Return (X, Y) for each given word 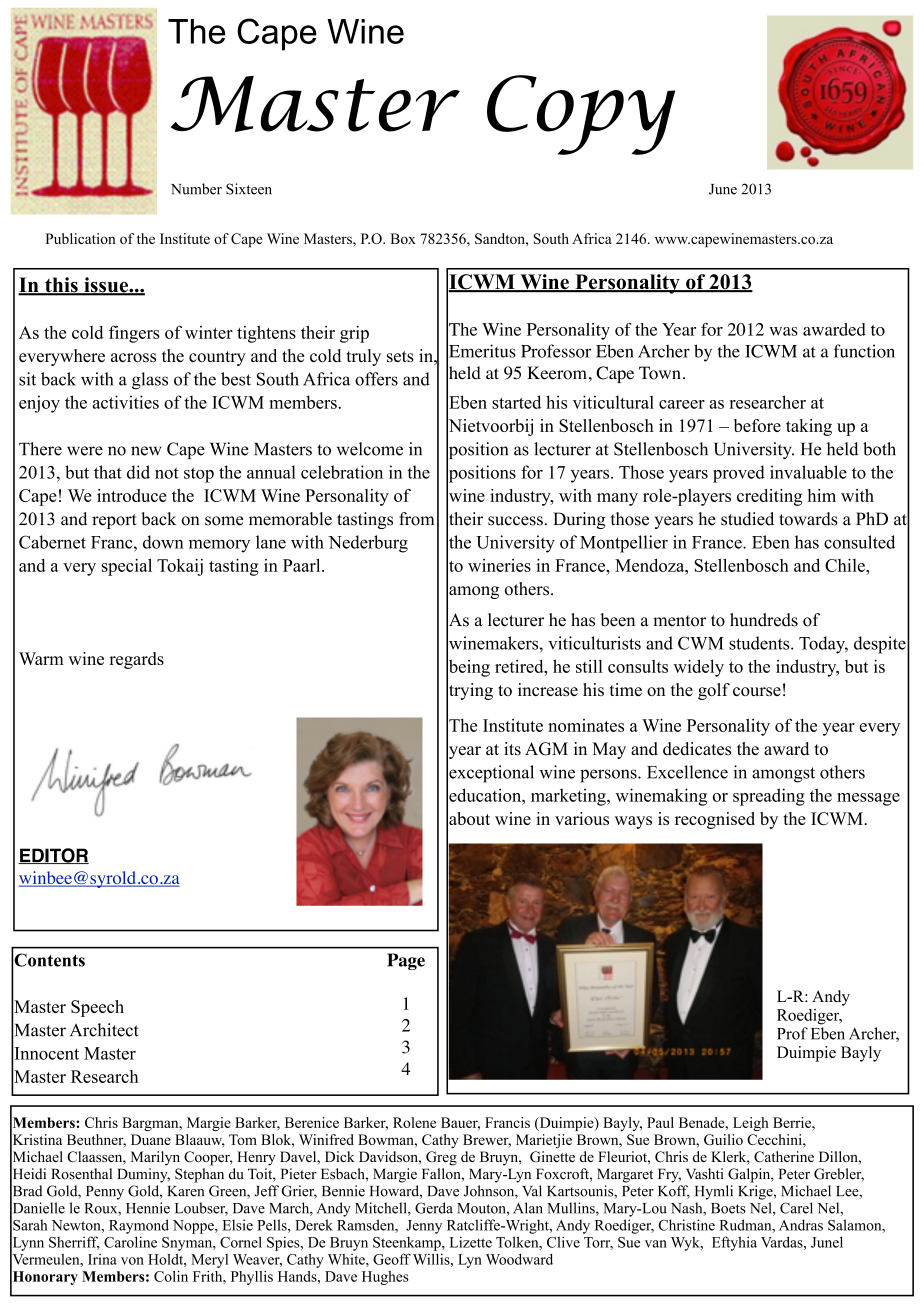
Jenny (424, 1227)
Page (406, 961)
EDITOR (53, 856)
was (784, 331)
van (656, 1244)
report (114, 521)
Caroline (130, 1242)
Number (196, 189)
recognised (715, 820)
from (416, 519)
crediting (769, 497)
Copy (581, 115)
